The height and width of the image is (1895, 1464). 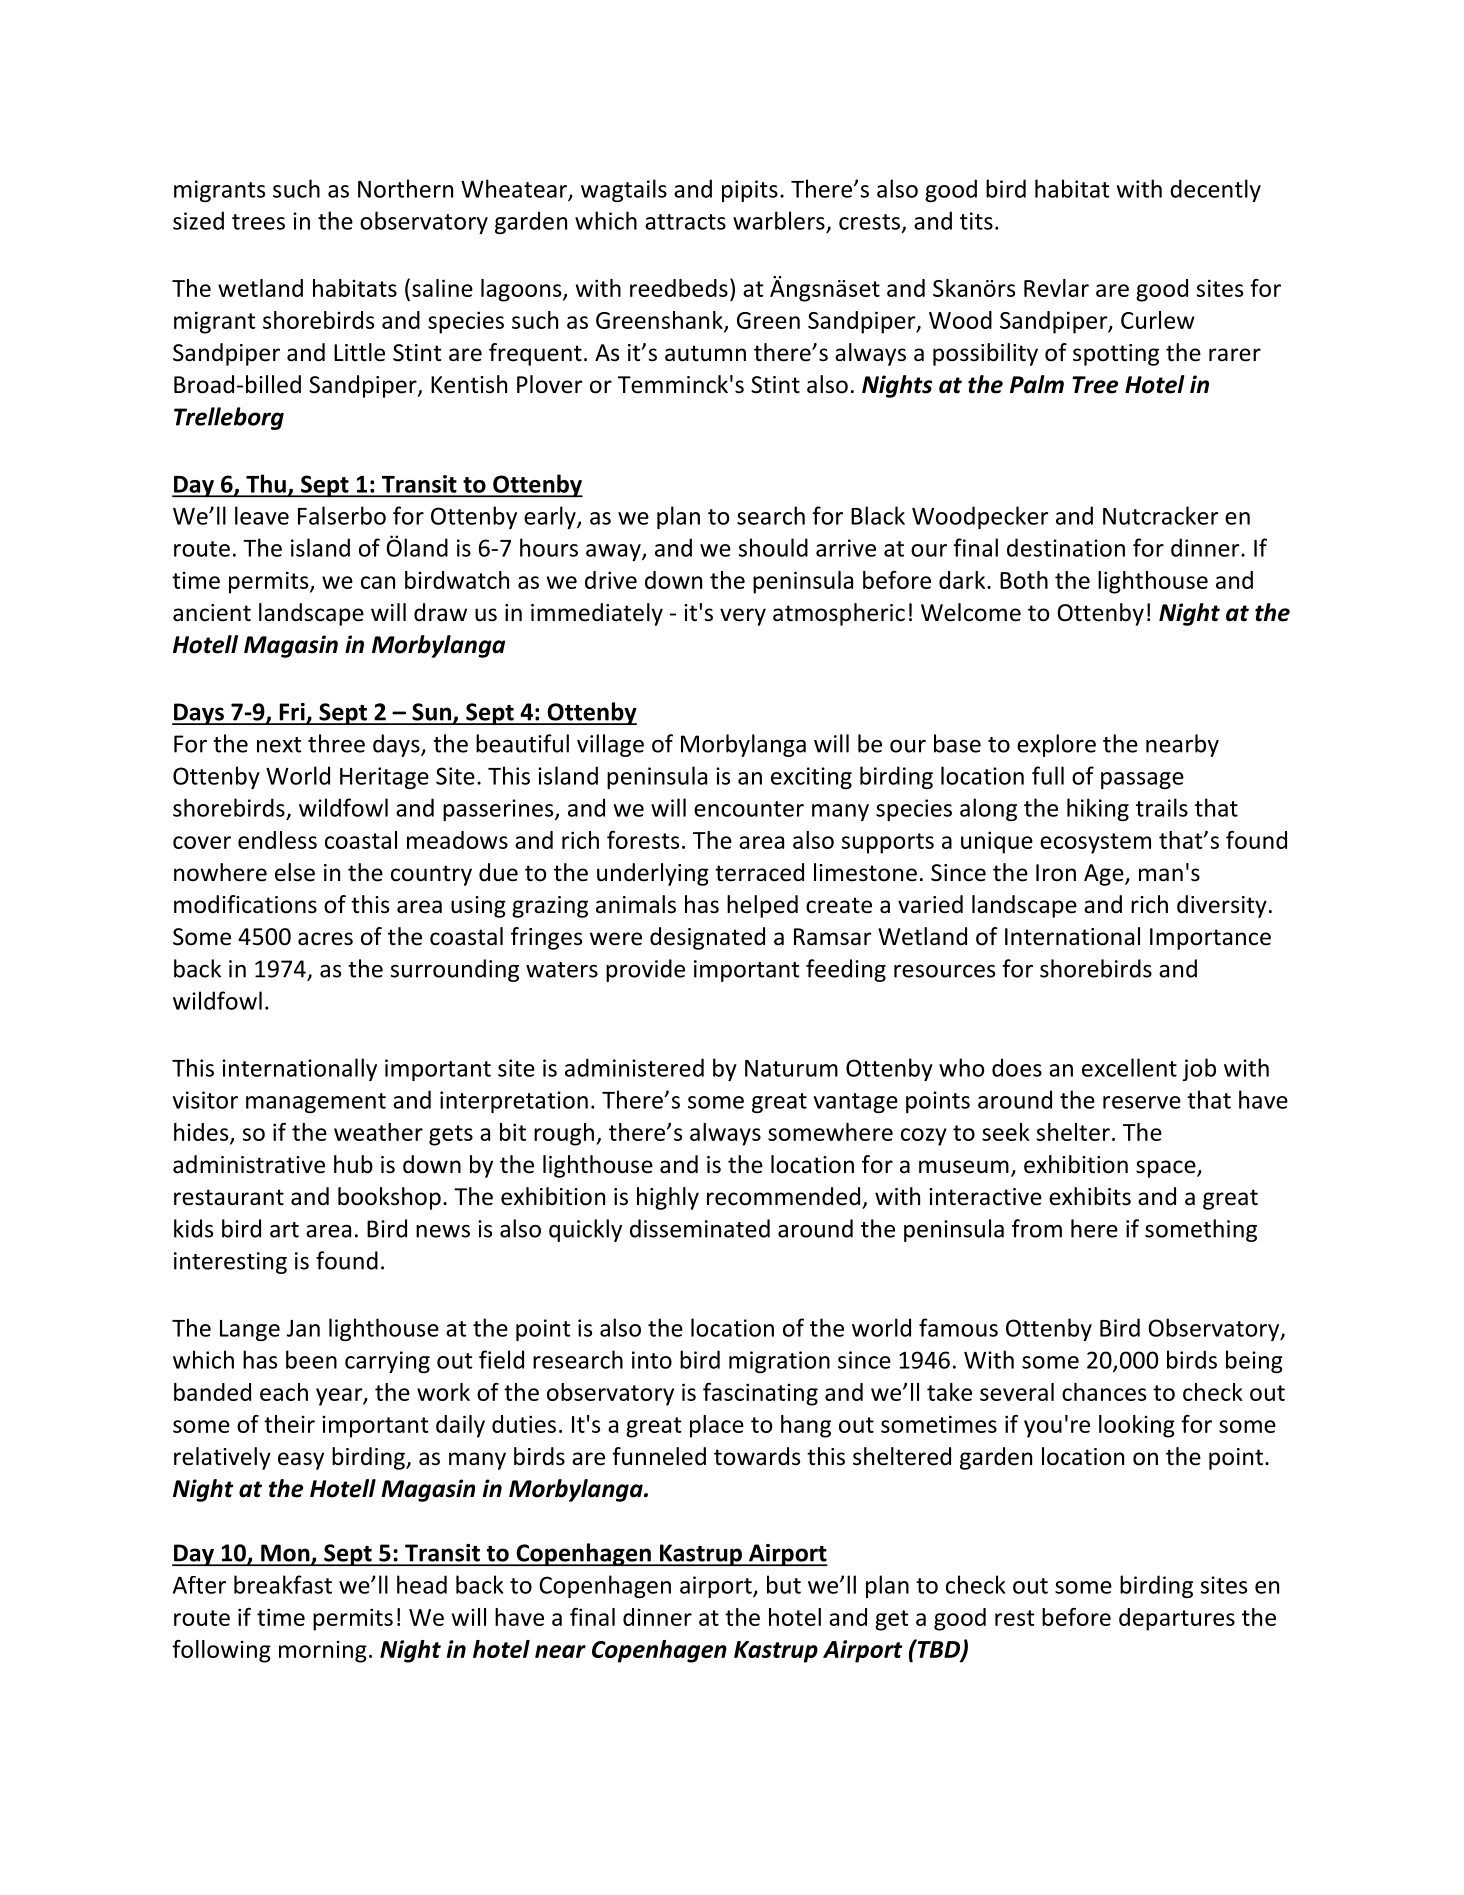 What do you see at coordinates (700, 1228) in the image?
I see `disseminated` at bounding box center [700, 1228].
